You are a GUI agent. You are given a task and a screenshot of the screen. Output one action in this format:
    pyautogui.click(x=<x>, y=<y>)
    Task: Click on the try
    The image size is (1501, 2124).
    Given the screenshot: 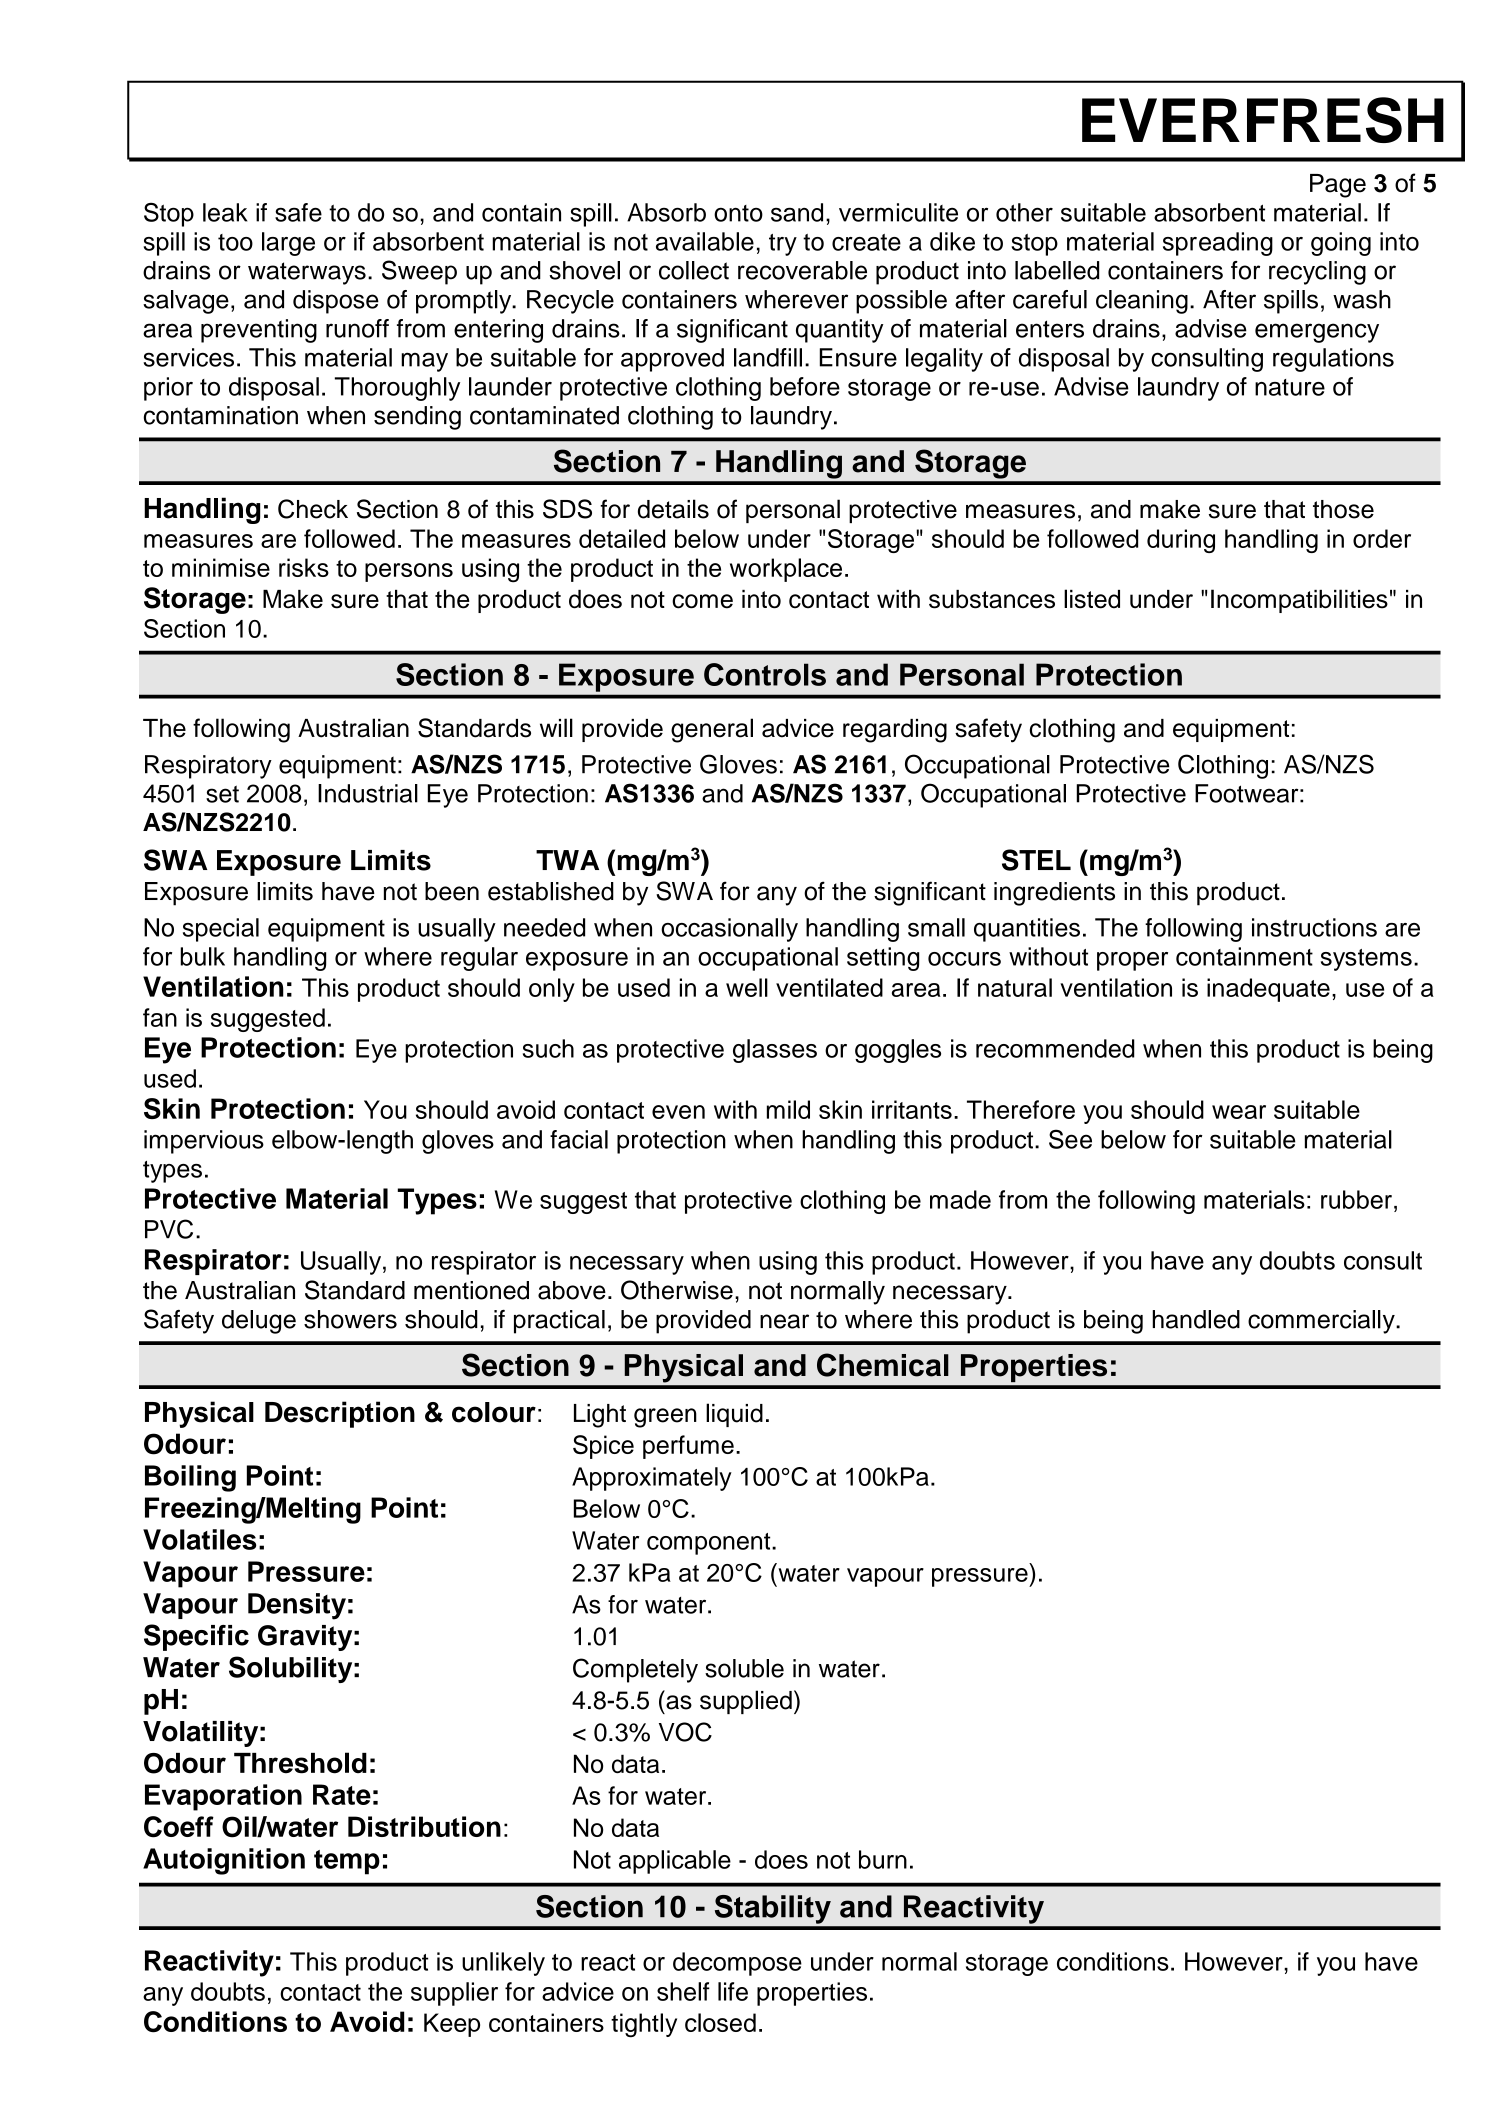 What is the action you would take?
    pyautogui.click(x=783, y=245)
